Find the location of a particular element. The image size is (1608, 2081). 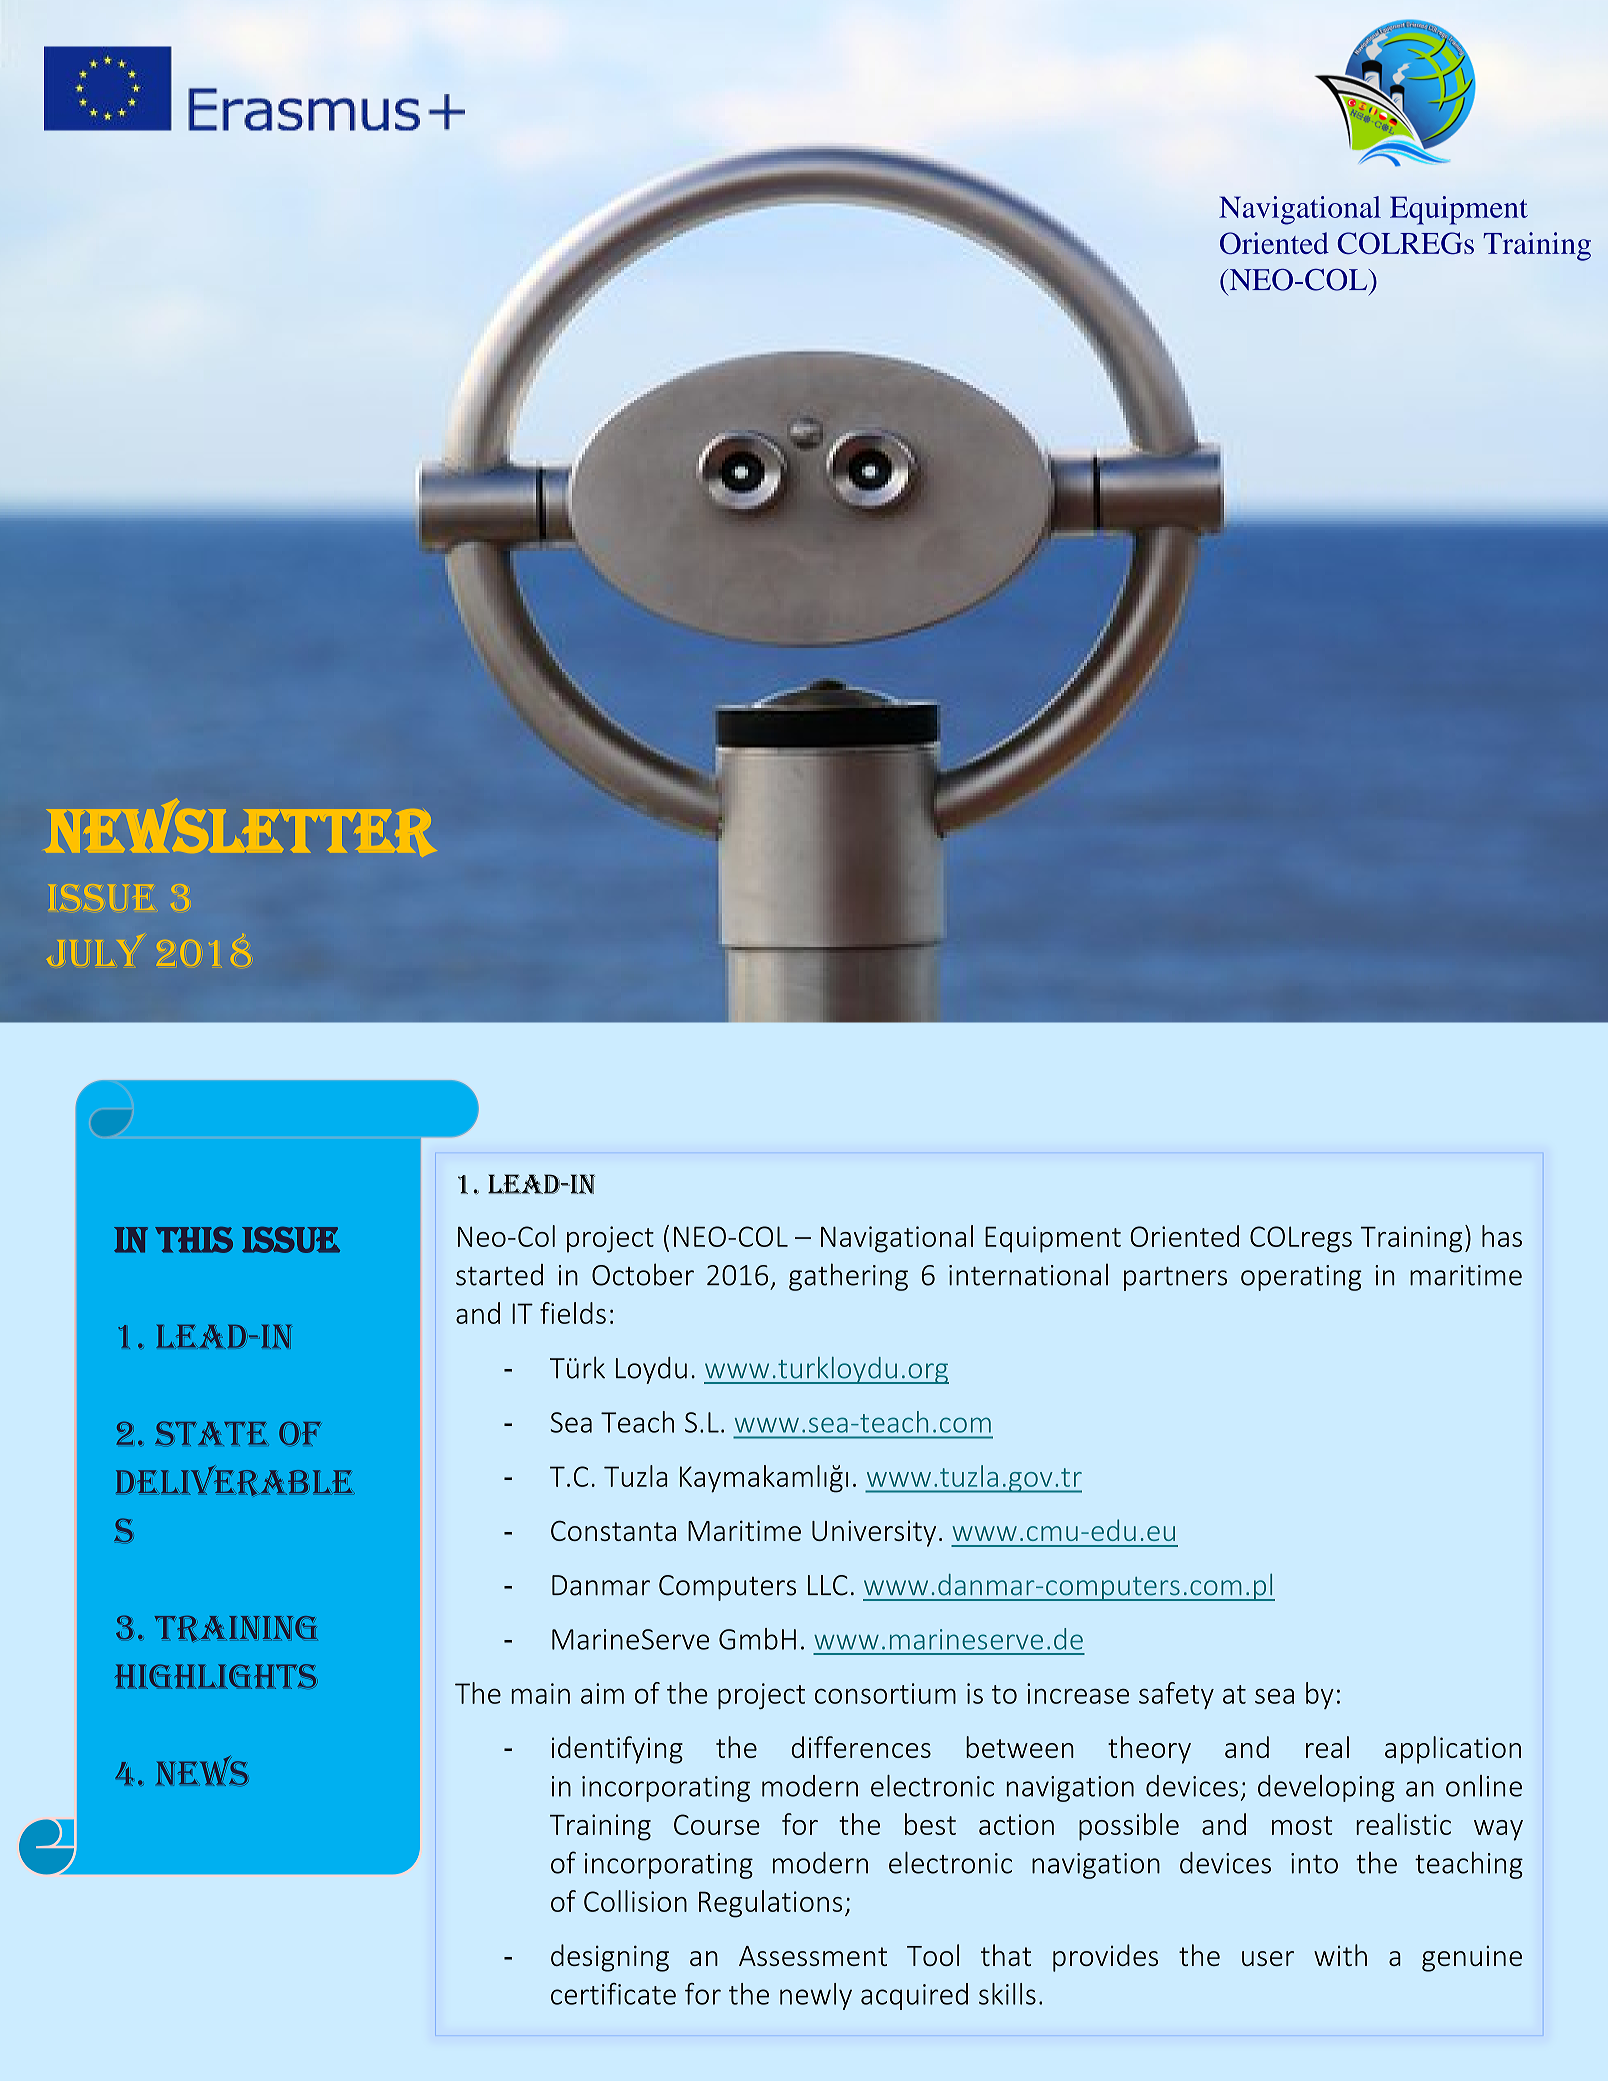

operating is located at coordinates (1301, 1278).
